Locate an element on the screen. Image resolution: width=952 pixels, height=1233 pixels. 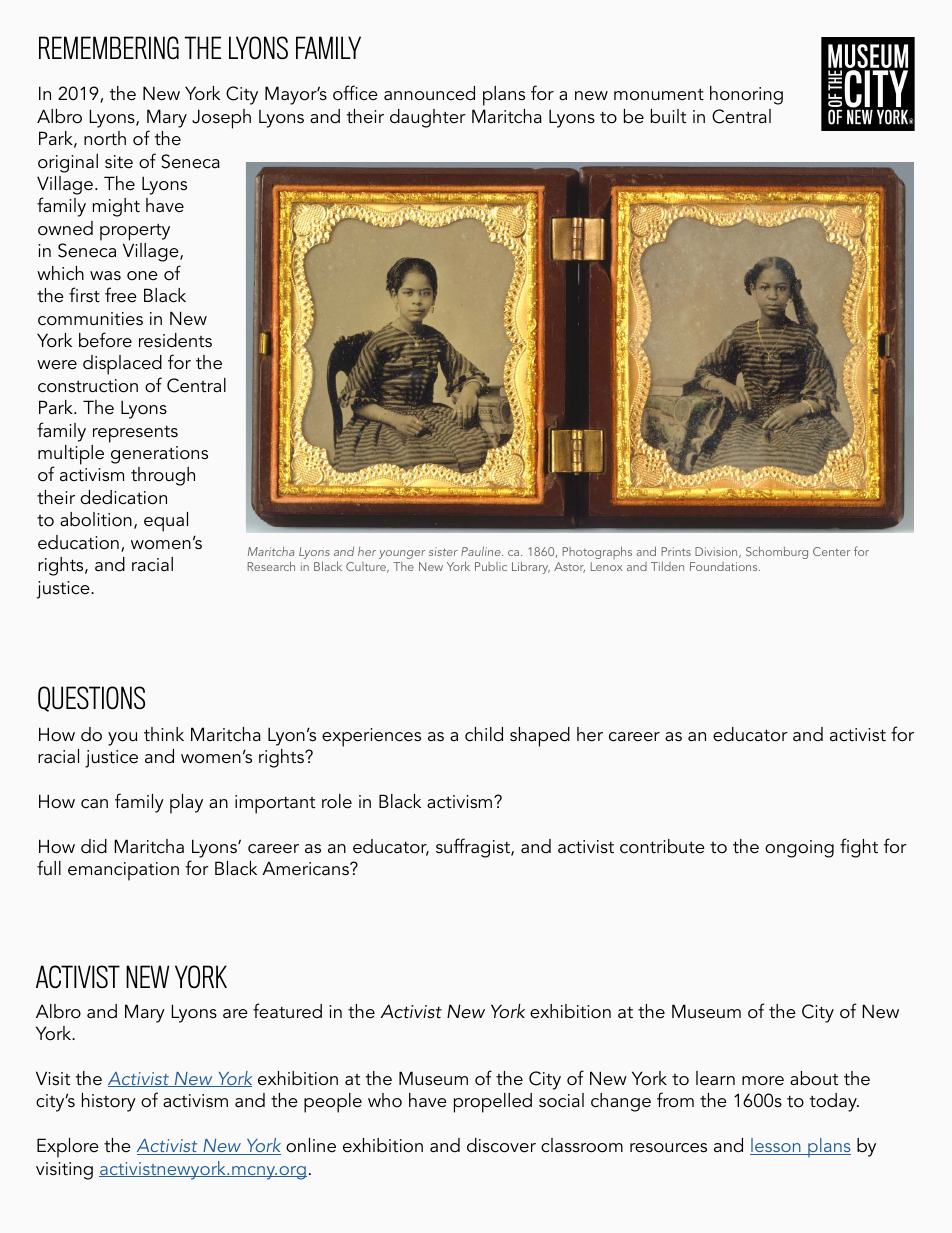
Foundations is located at coordinates (725, 566).
